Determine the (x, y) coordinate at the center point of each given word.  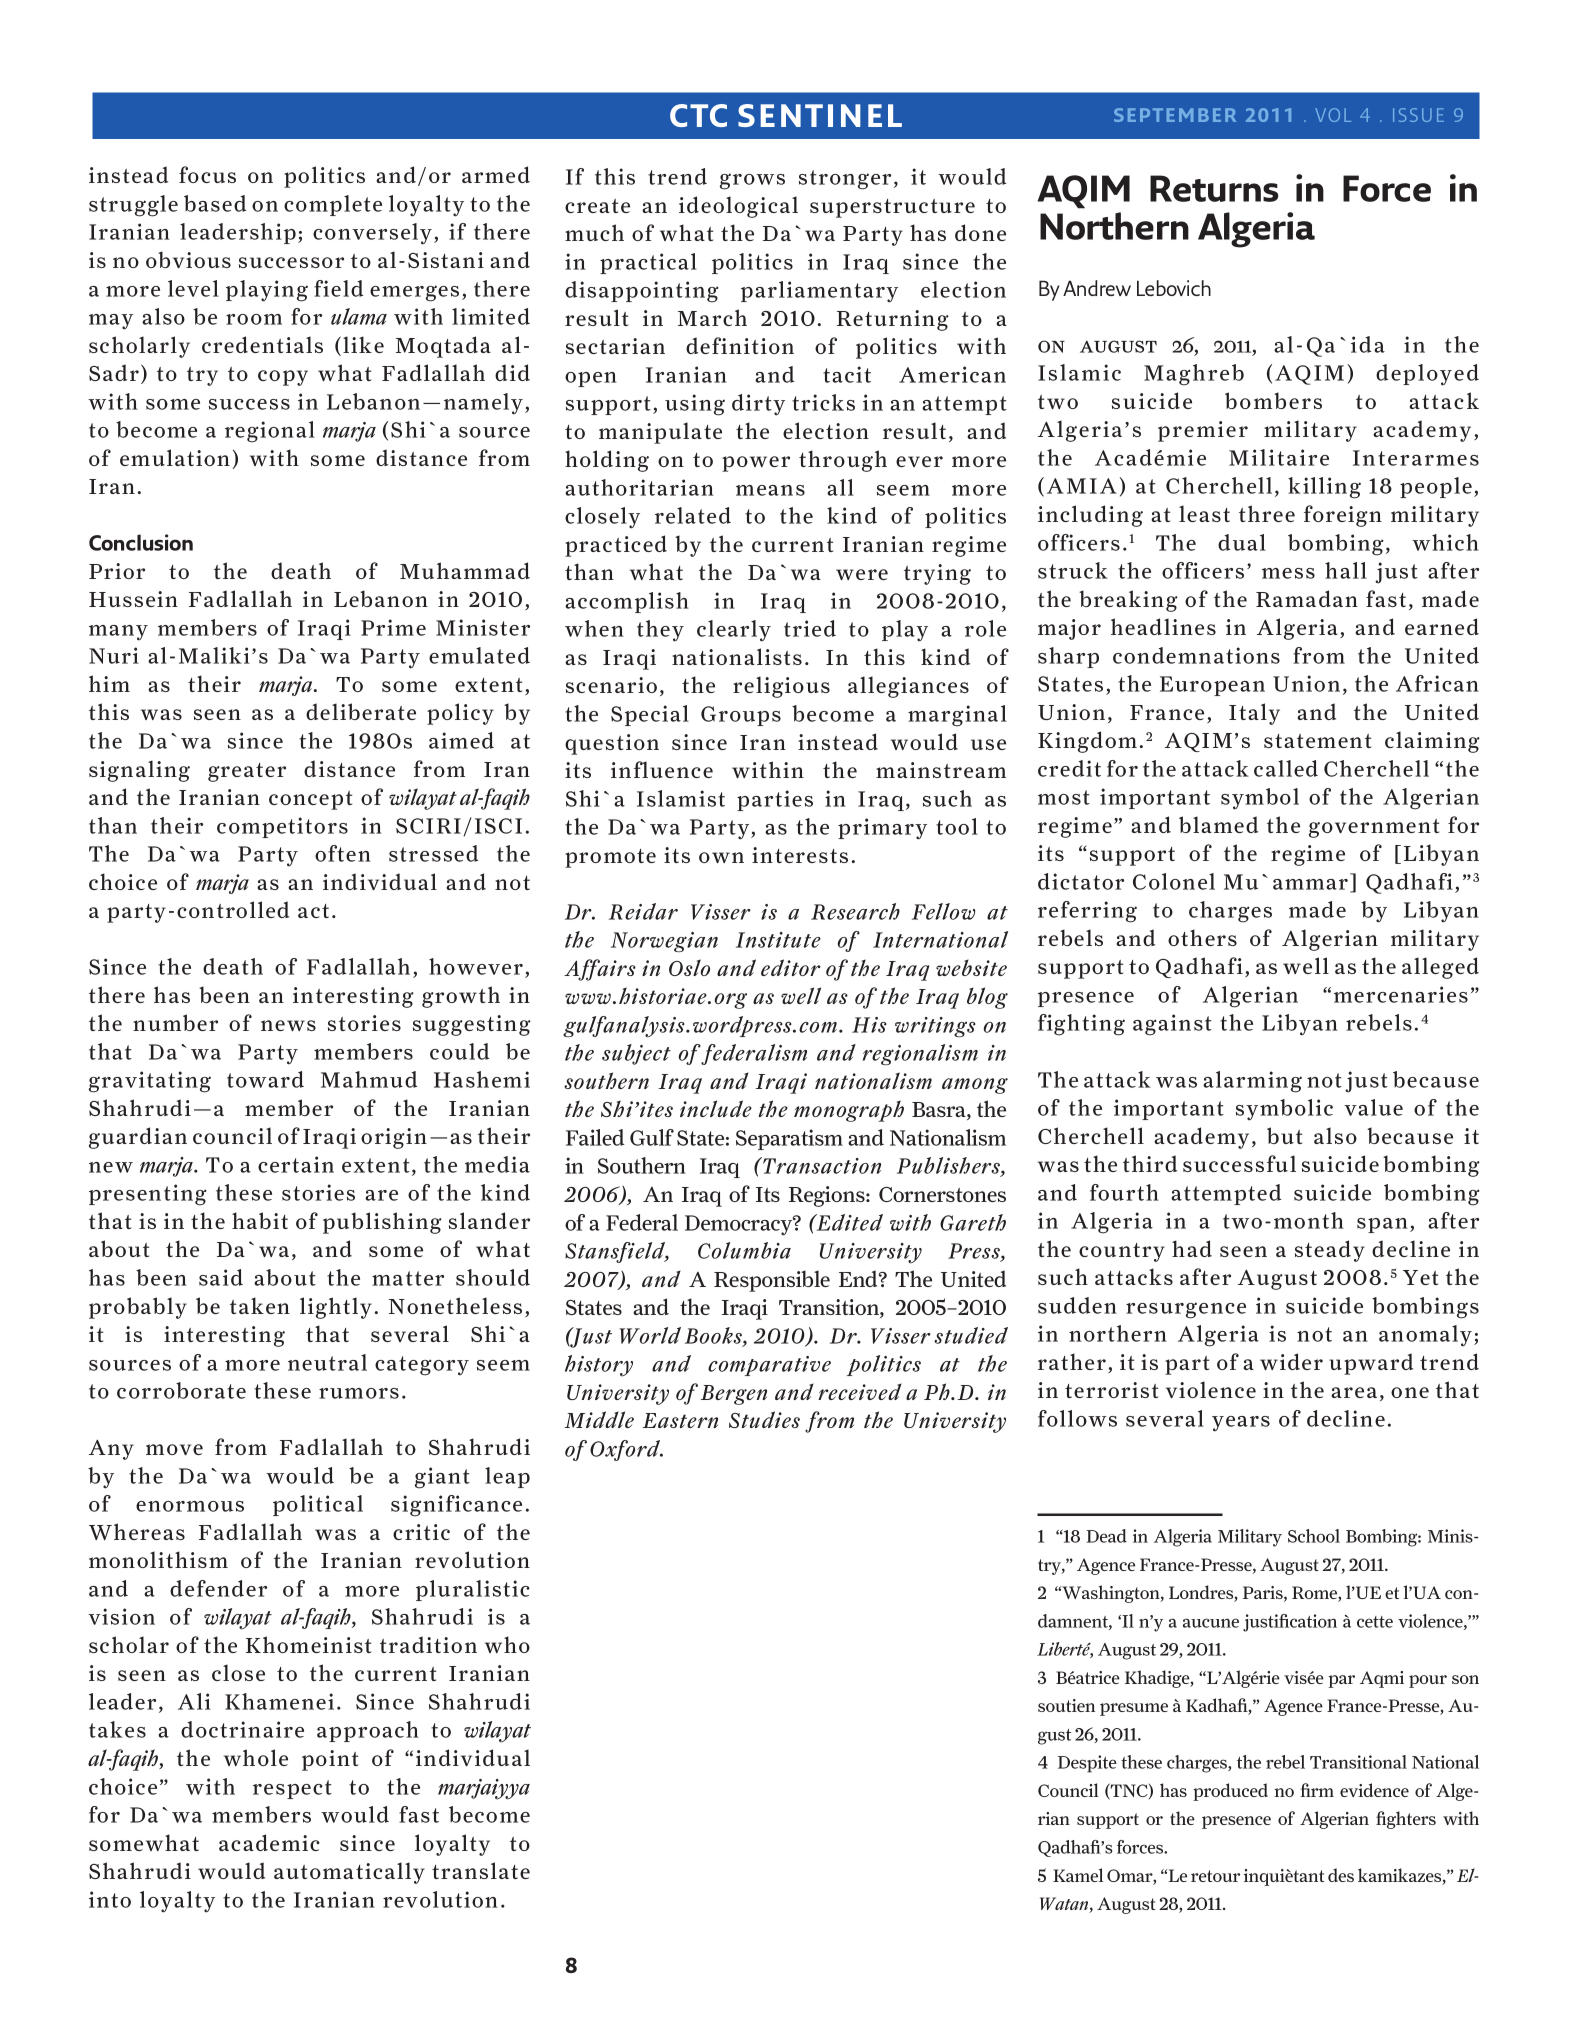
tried (810, 628)
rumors (359, 1393)
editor (791, 967)
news (288, 1025)
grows (752, 181)
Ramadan (1307, 598)
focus (207, 174)
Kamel (1078, 1875)
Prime (393, 627)
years (1241, 1424)
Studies (764, 1419)
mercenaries (1401, 994)
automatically (349, 1873)
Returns (1214, 188)
